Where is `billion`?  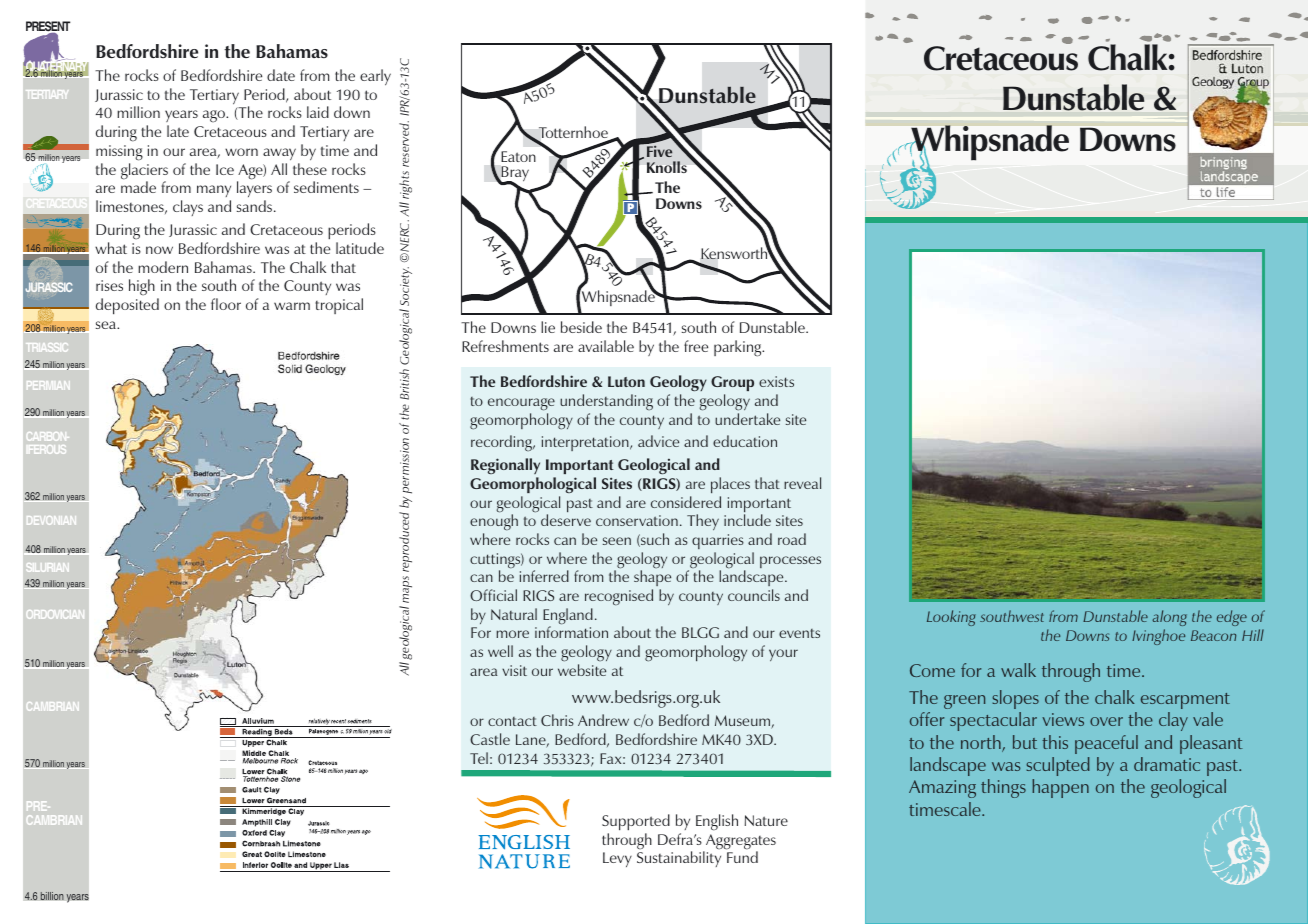 billion is located at coordinates (52, 896).
